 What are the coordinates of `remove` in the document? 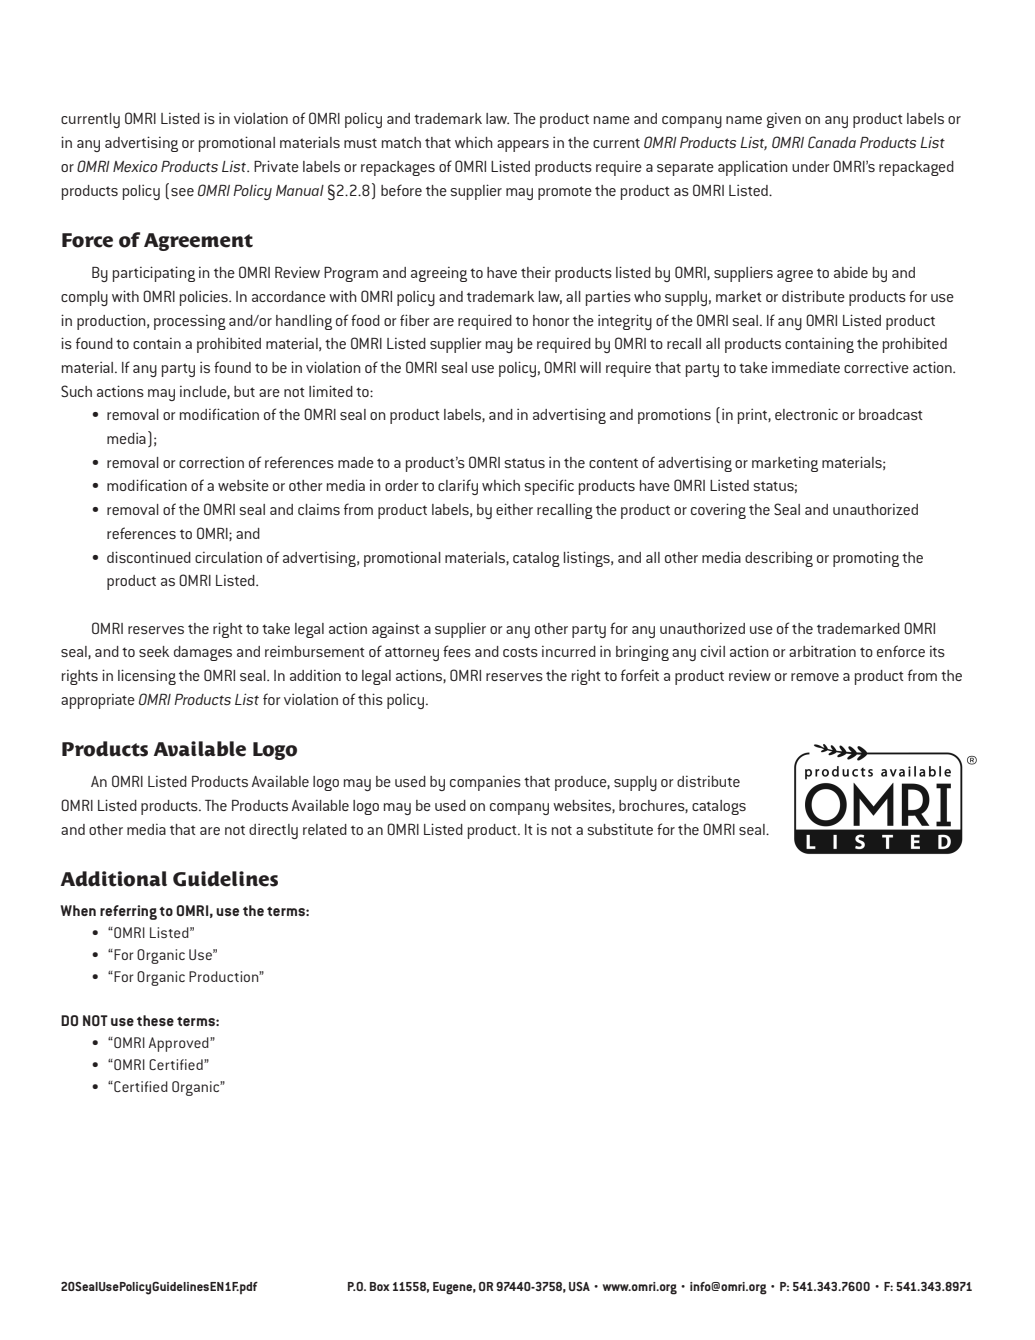 It's located at (815, 677).
